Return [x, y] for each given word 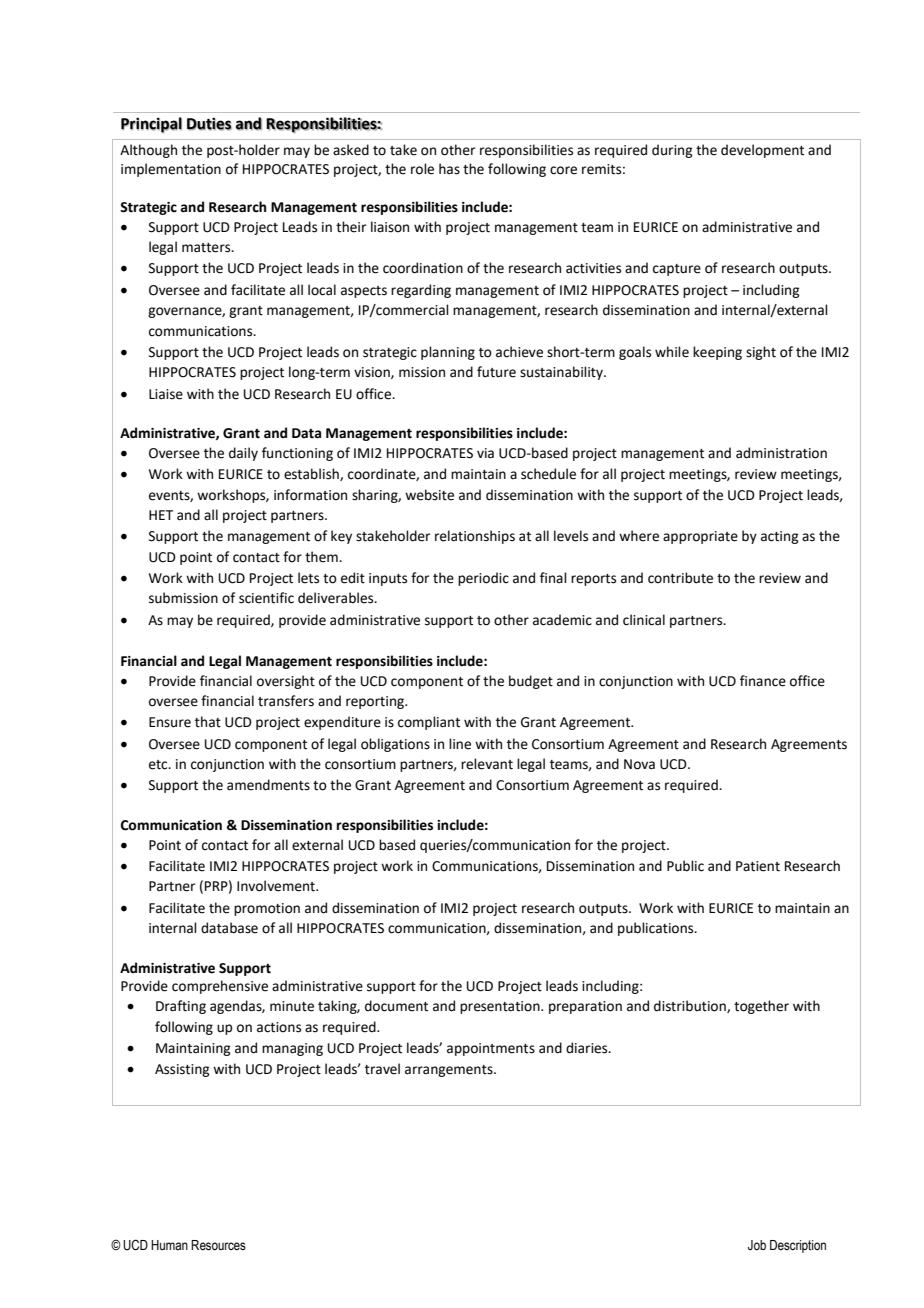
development [762, 151]
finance [763, 681]
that [208, 722]
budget [531, 682]
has [449, 169]
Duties [209, 124]
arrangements [450, 1071]
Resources [218, 1245]
